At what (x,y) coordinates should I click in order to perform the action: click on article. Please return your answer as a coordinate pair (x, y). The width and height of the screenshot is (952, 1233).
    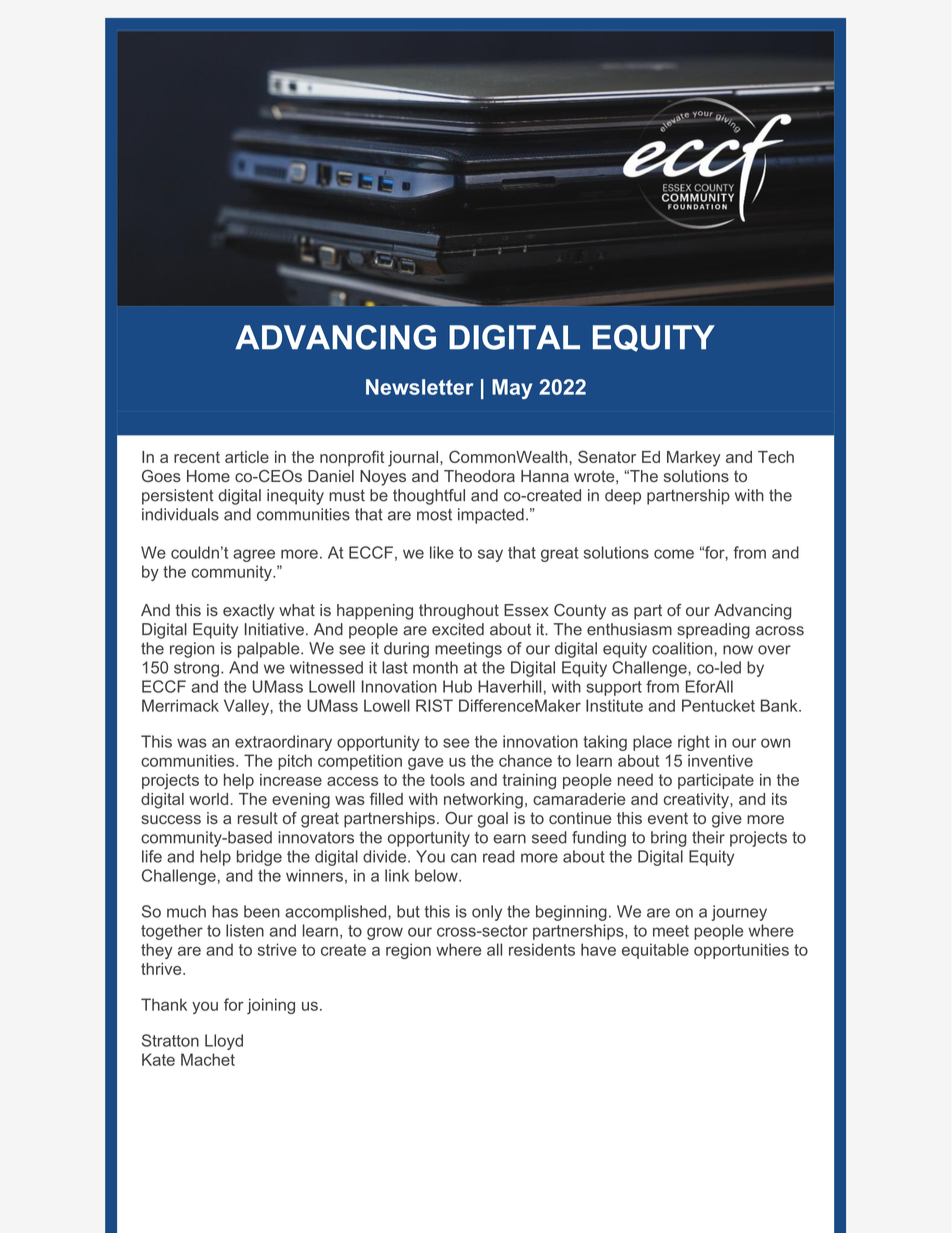
    Looking at the image, I should click on (247, 457).
